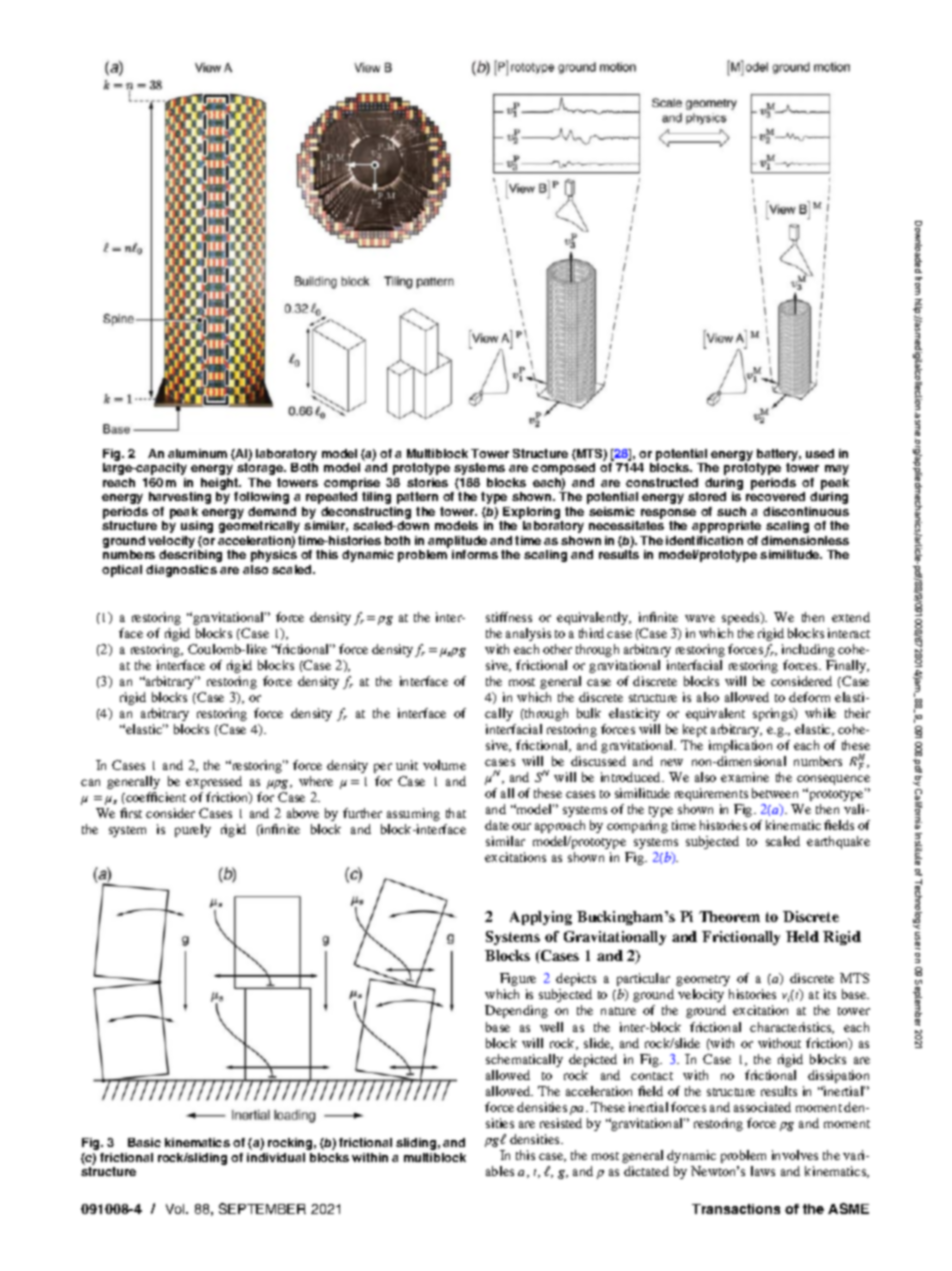 This screenshot has width=952, height=1271. Describe the element at coordinates (221, 485) in the screenshot. I see `height` at that location.
